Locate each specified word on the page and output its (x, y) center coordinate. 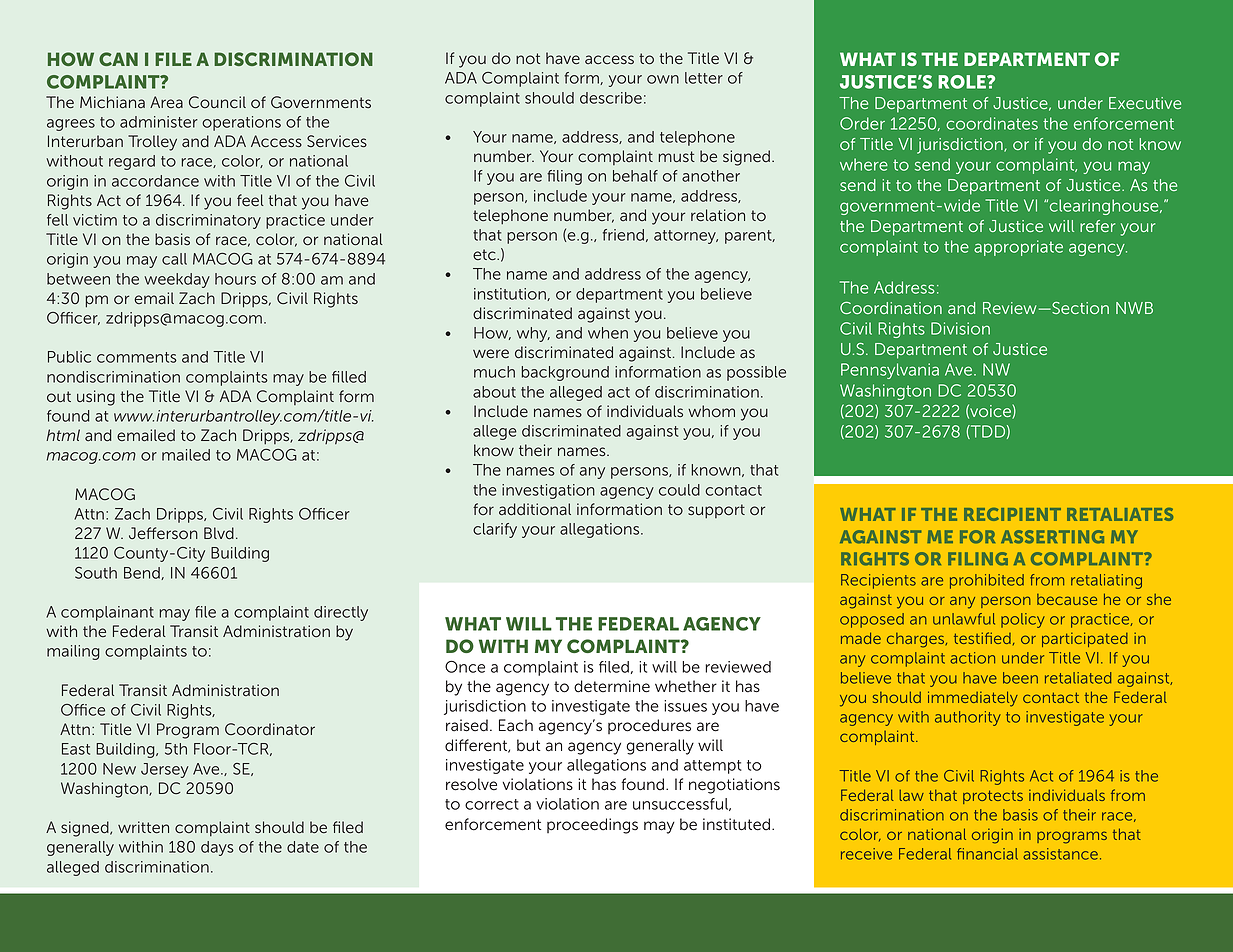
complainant (107, 613)
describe (611, 98)
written (143, 827)
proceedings (592, 826)
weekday (177, 280)
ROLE (963, 82)
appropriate (1018, 248)
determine (612, 686)
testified (982, 638)
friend (623, 235)
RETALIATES (1120, 514)
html (63, 435)
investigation (548, 491)
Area (166, 102)
